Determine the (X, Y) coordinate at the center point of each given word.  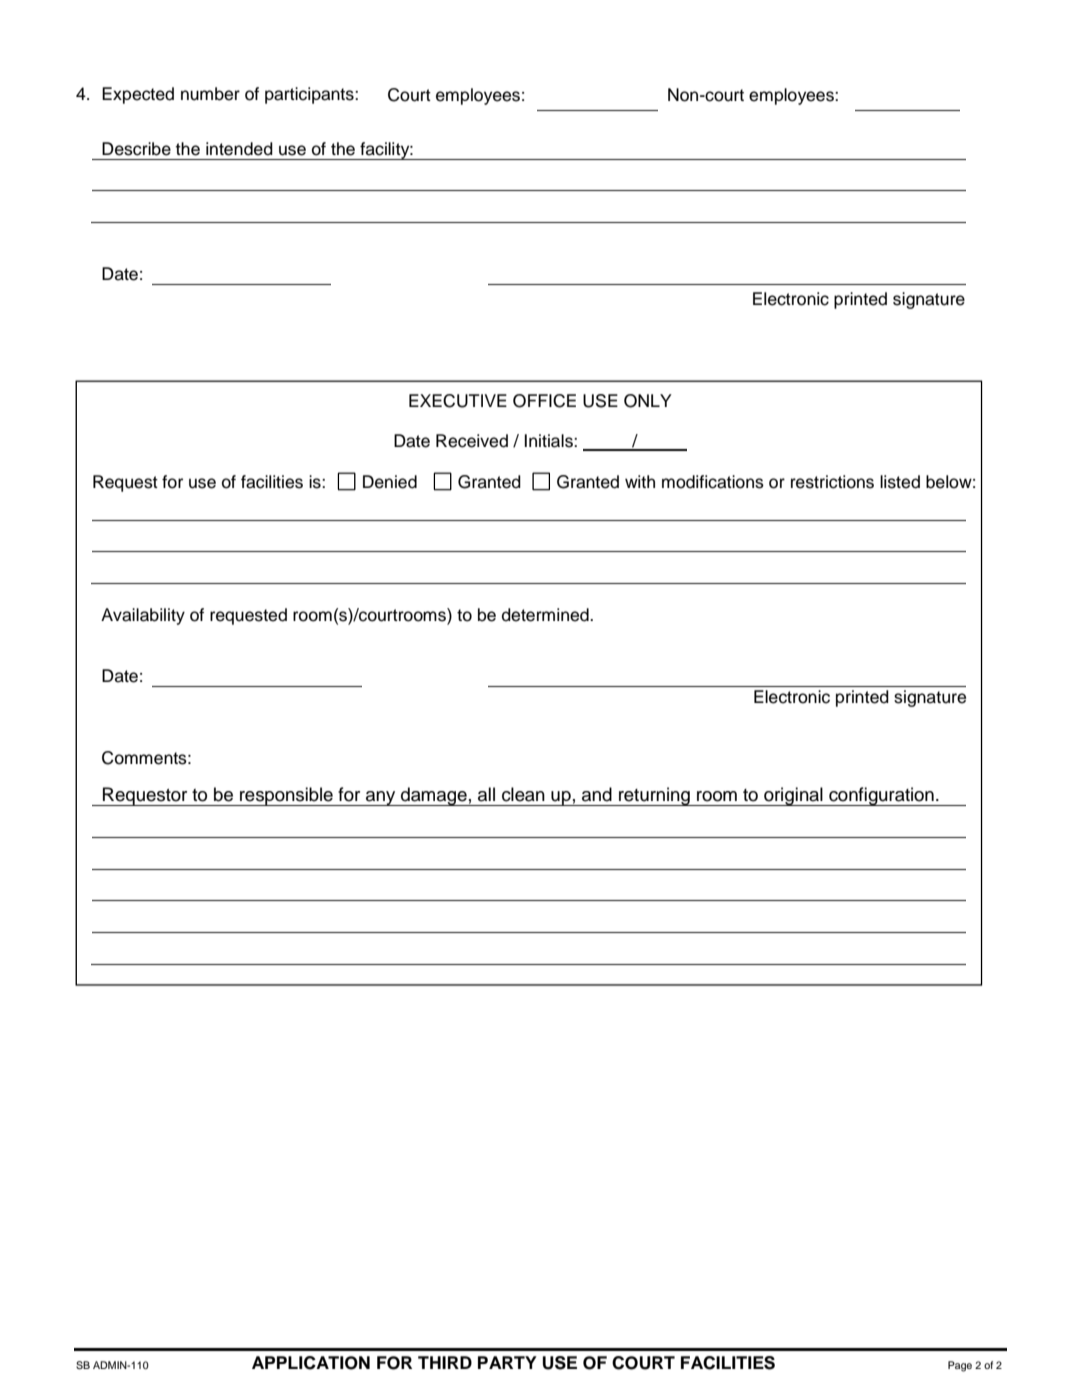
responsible (286, 796)
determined (546, 615)
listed (900, 482)
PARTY (507, 1362)
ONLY (648, 401)
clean (523, 794)
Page (960, 1366)
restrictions (832, 482)
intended (239, 149)
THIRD (445, 1362)
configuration (881, 796)
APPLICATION (311, 1363)
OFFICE (544, 401)
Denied (390, 482)
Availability (143, 616)
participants (310, 95)
